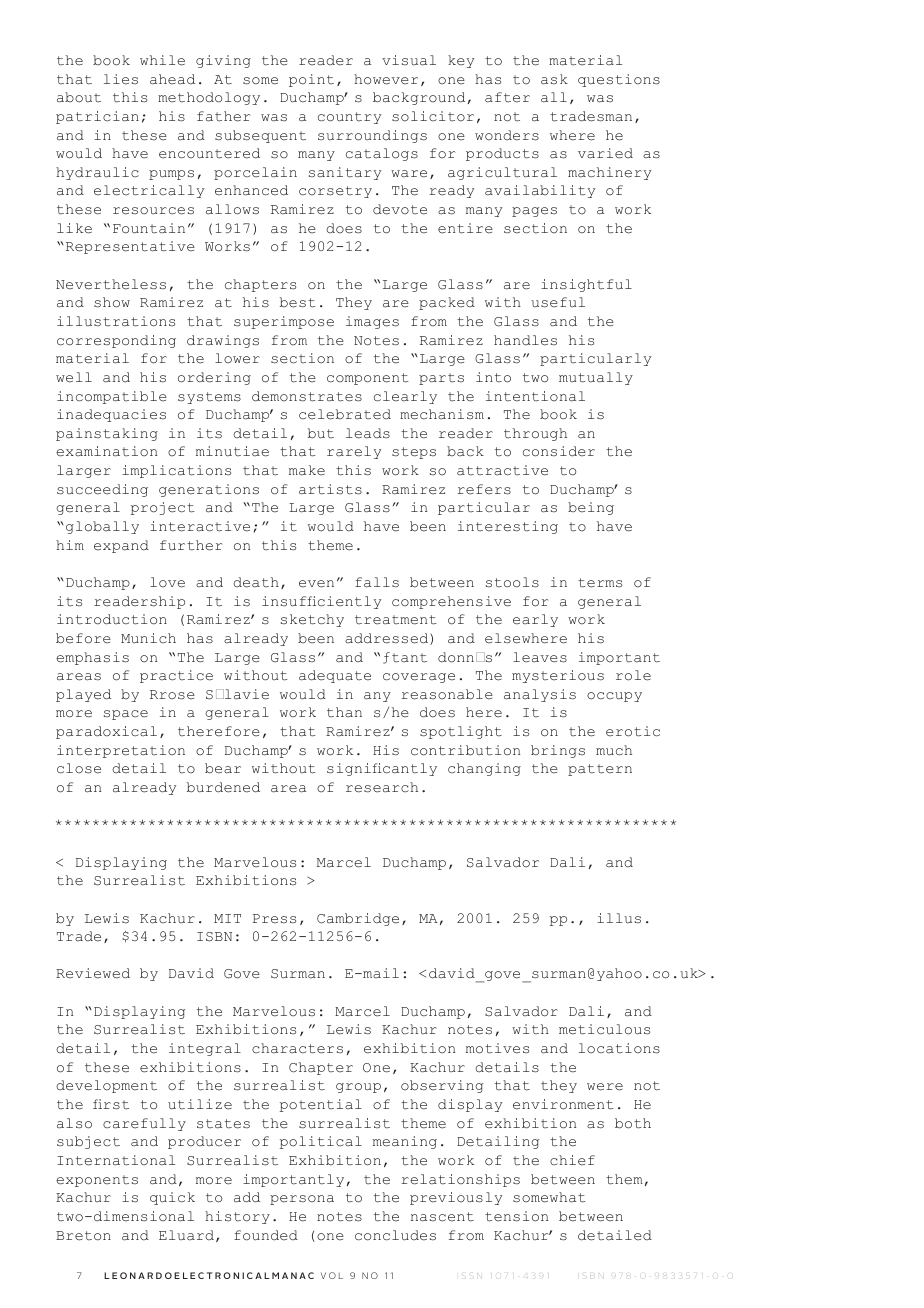 Image resolution: width=924 pixels, height=1308 pixels. Describe the element at coordinates (349, 118) in the image. I see `country` at that location.
